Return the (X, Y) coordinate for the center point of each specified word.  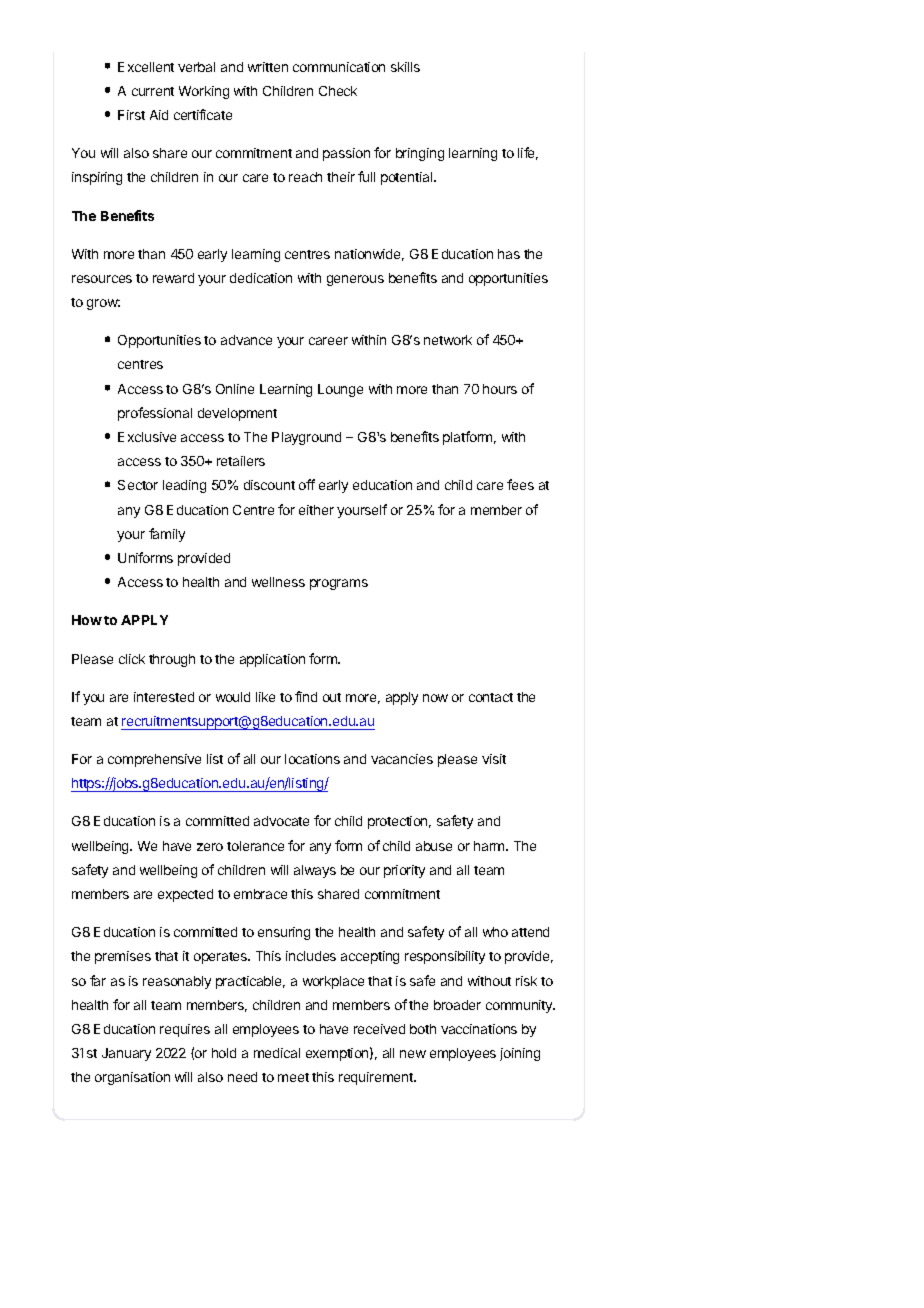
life (528, 153)
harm (490, 846)
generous (355, 280)
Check (338, 91)
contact (491, 697)
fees (520, 484)
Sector (138, 485)
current (153, 91)
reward (173, 278)
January (126, 1054)
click (132, 659)
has (509, 254)
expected (185, 895)
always (315, 871)
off (307, 484)
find (306, 696)
